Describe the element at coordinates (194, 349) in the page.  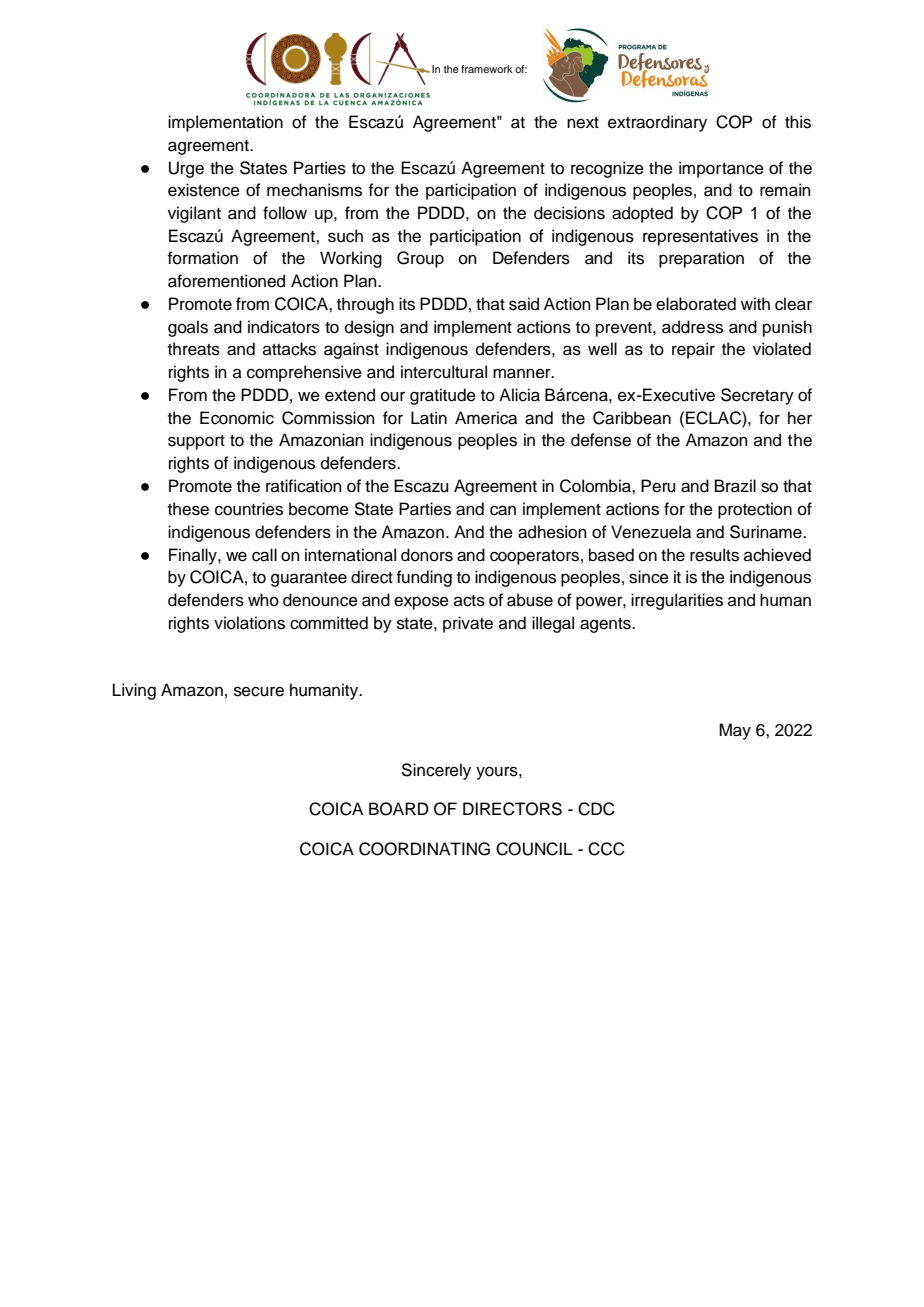
I see `threats` at that location.
